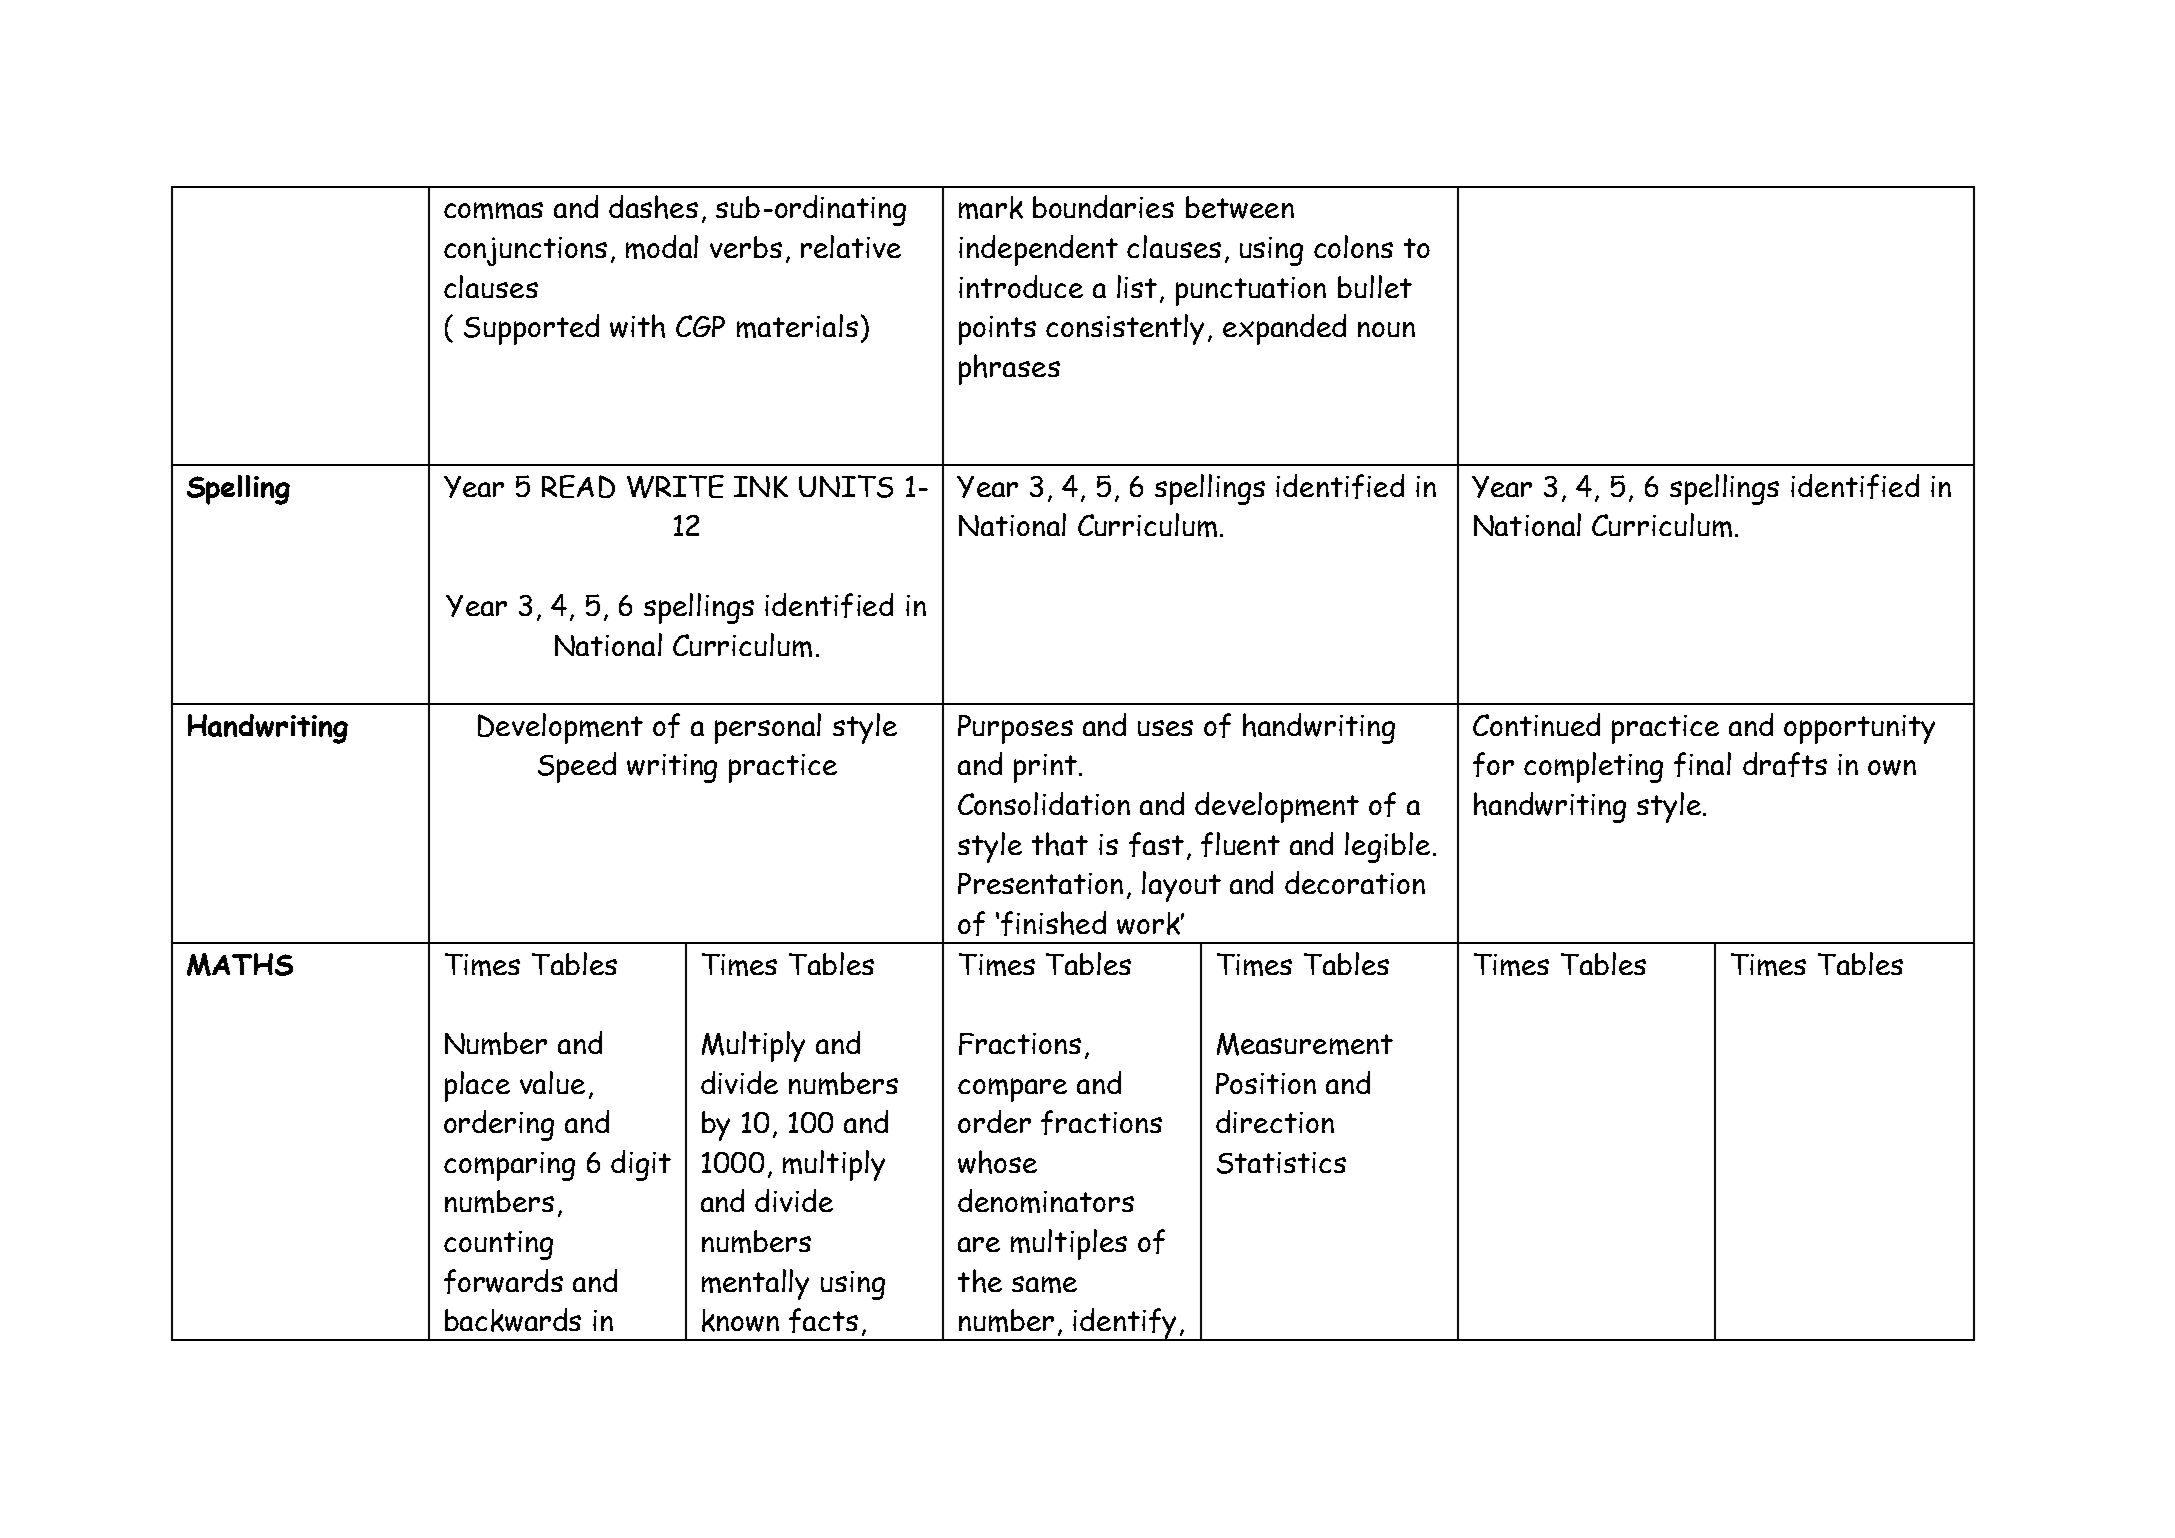  Describe the element at coordinates (503, 1281) in the page. I see `forwards` at that location.
